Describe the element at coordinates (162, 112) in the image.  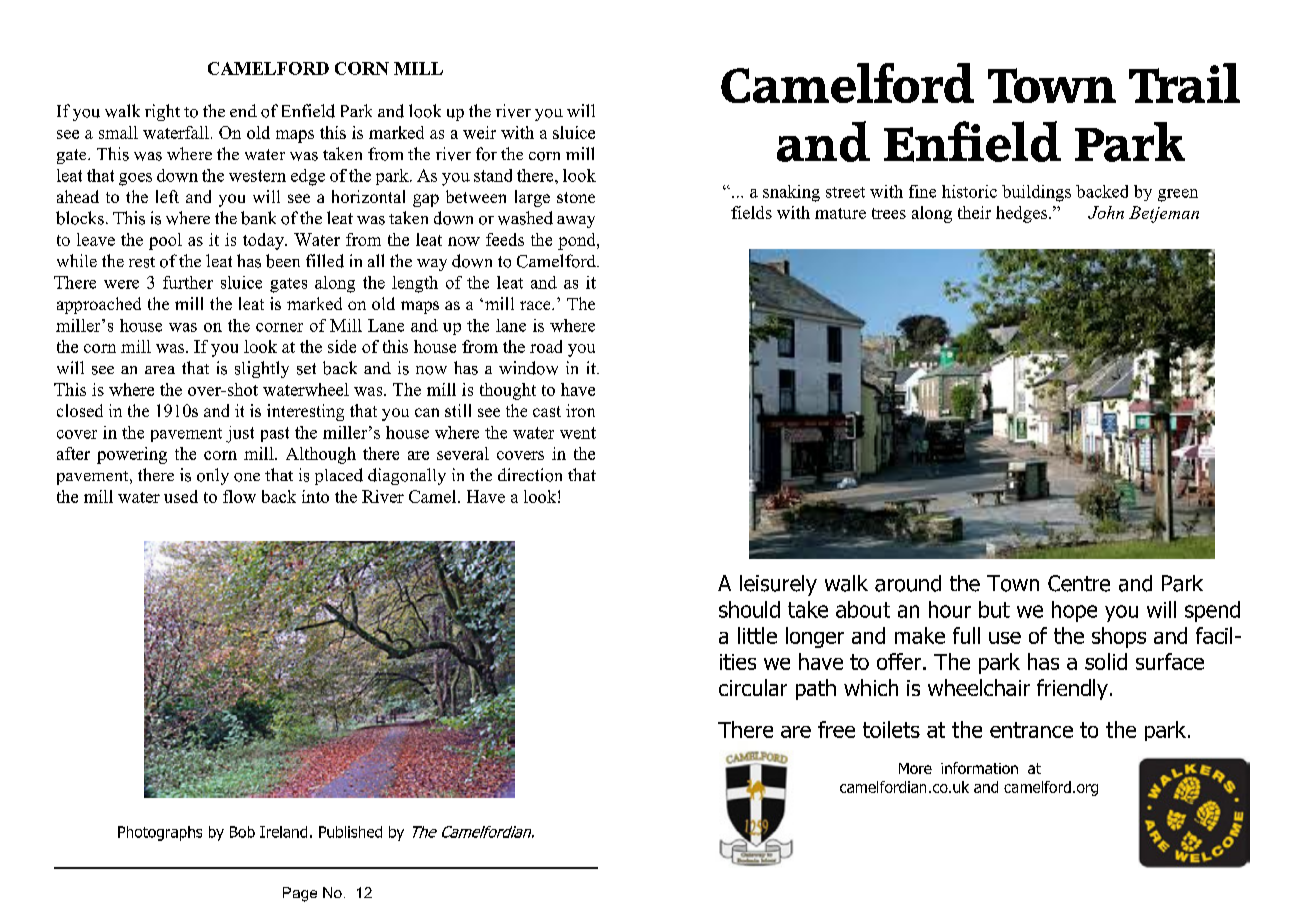
I see `right` at that location.
